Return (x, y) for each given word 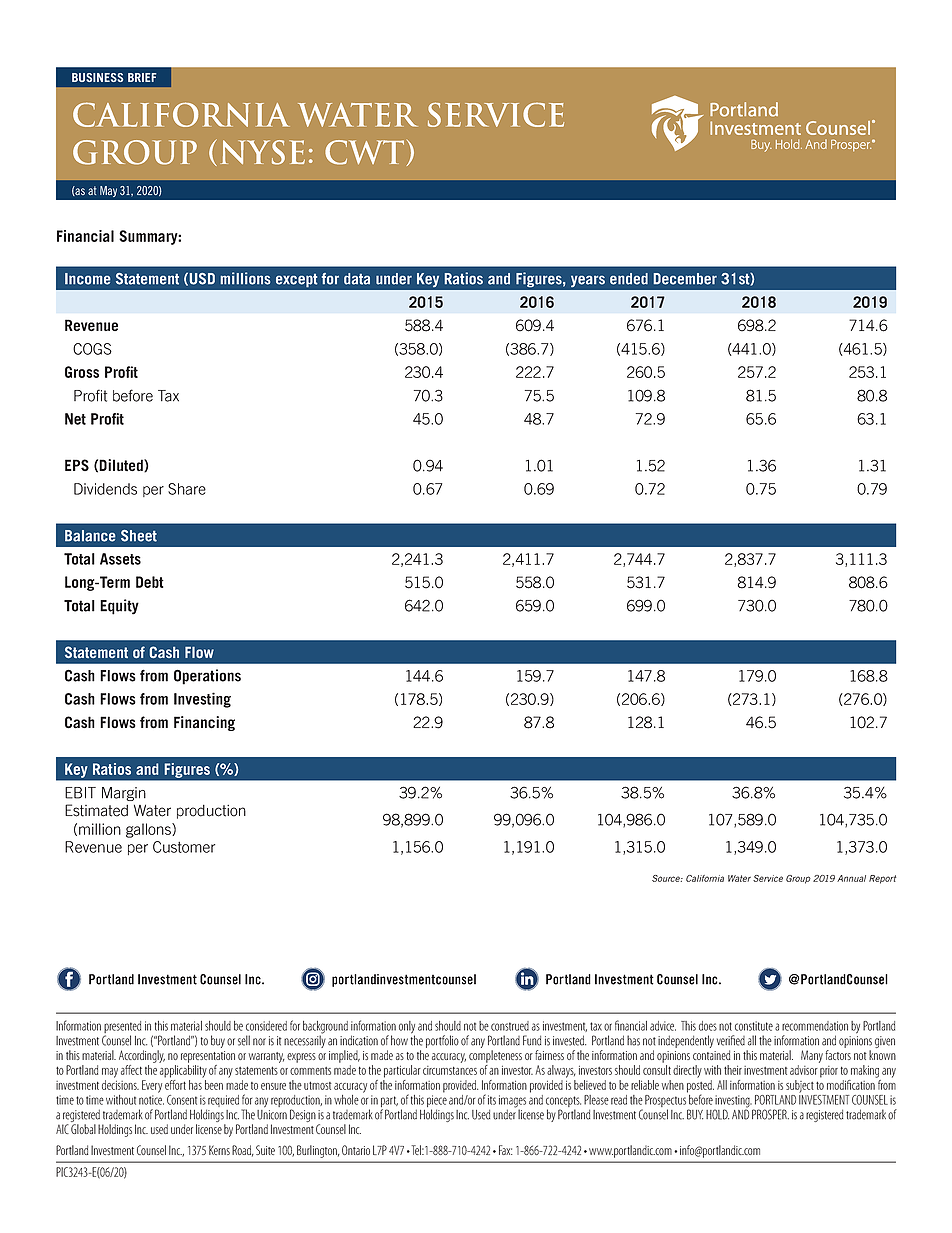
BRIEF (142, 77)
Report (882, 879)
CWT (364, 152)
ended (629, 279)
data (357, 279)
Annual (851, 878)
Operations (207, 677)
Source (667, 878)
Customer (184, 847)
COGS (92, 349)
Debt (150, 582)
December (685, 279)
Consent (182, 1100)
